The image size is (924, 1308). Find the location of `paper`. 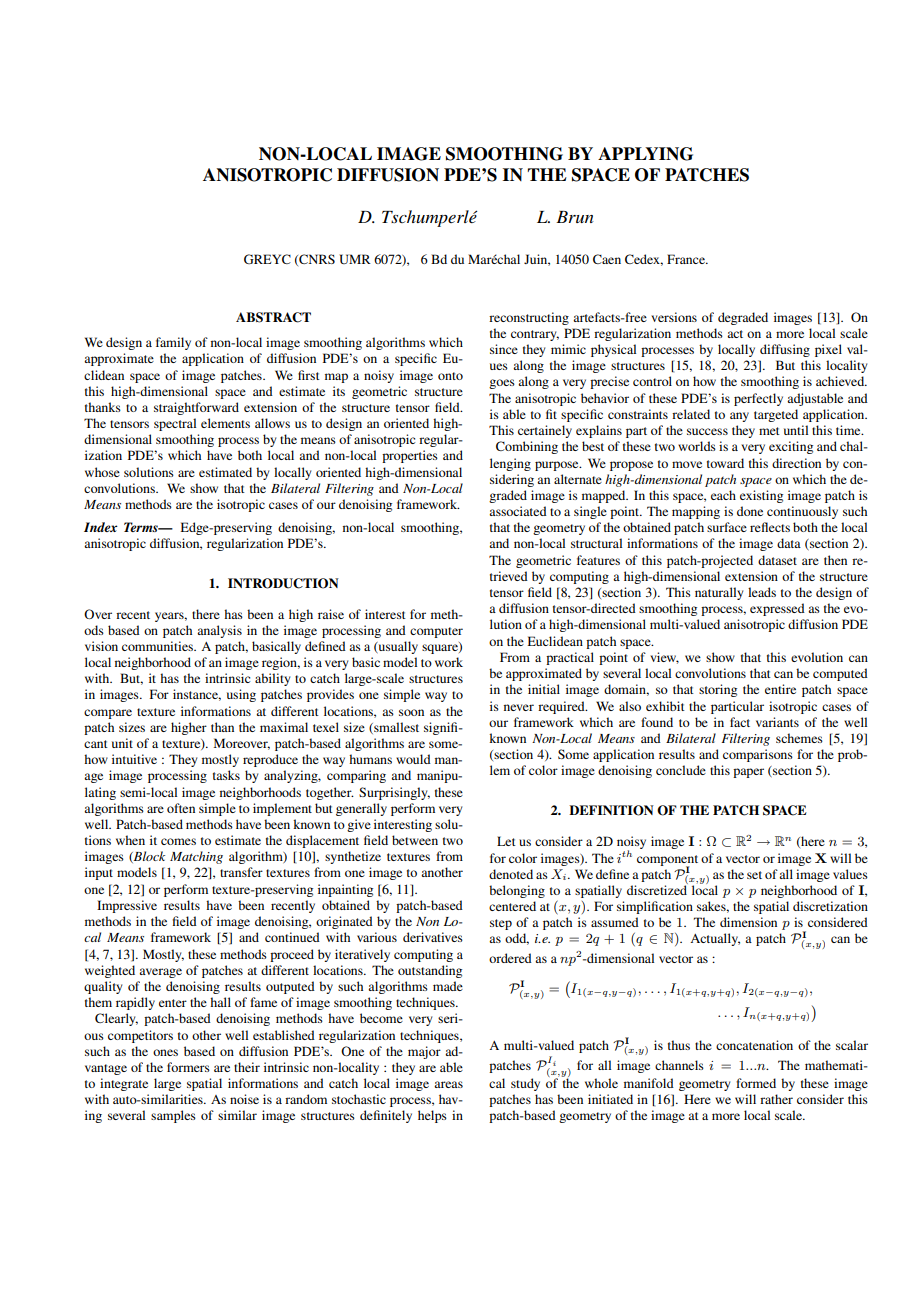

paper is located at coordinates (748, 773).
